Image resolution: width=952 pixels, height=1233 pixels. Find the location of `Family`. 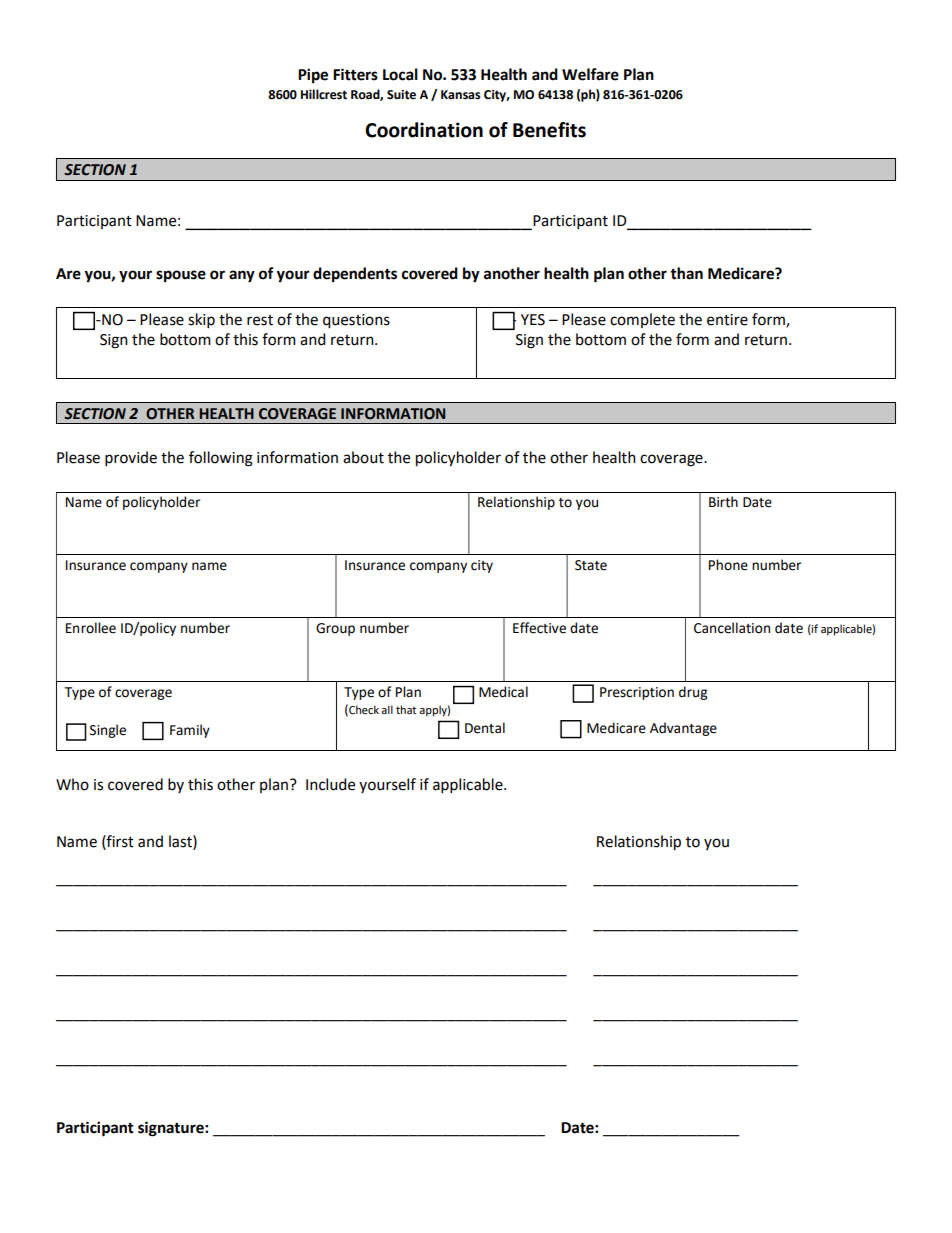

Family is located at coordinates (190, 731).
